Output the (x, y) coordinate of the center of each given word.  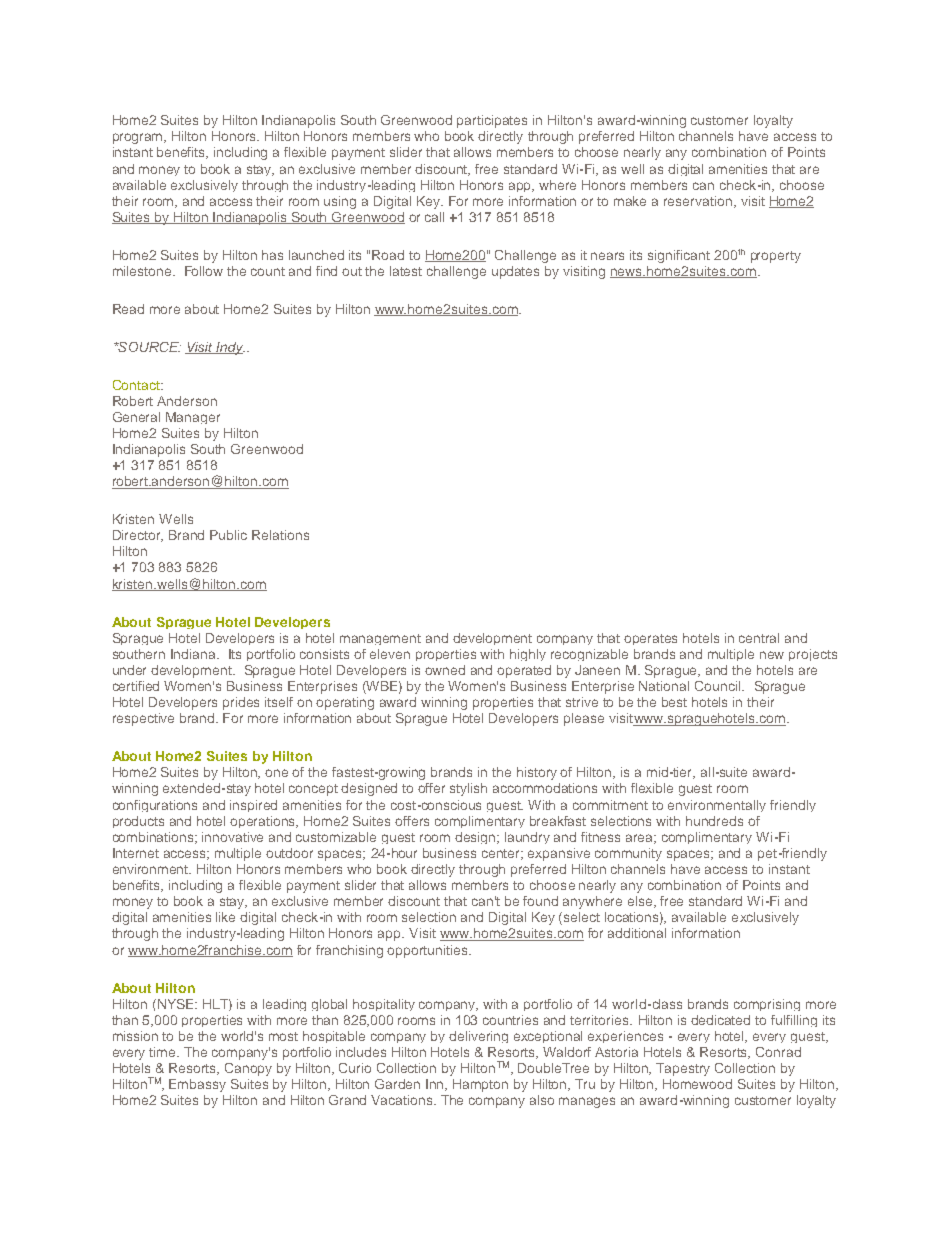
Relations (280, 535)
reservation (699, 202)
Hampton (480, 1085)
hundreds (714, 821)
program (139, 138)
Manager (193, 418)
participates (492, 121)
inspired (253, 806)
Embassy (197, 1085)
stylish (468, 789)
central (759, 638)
